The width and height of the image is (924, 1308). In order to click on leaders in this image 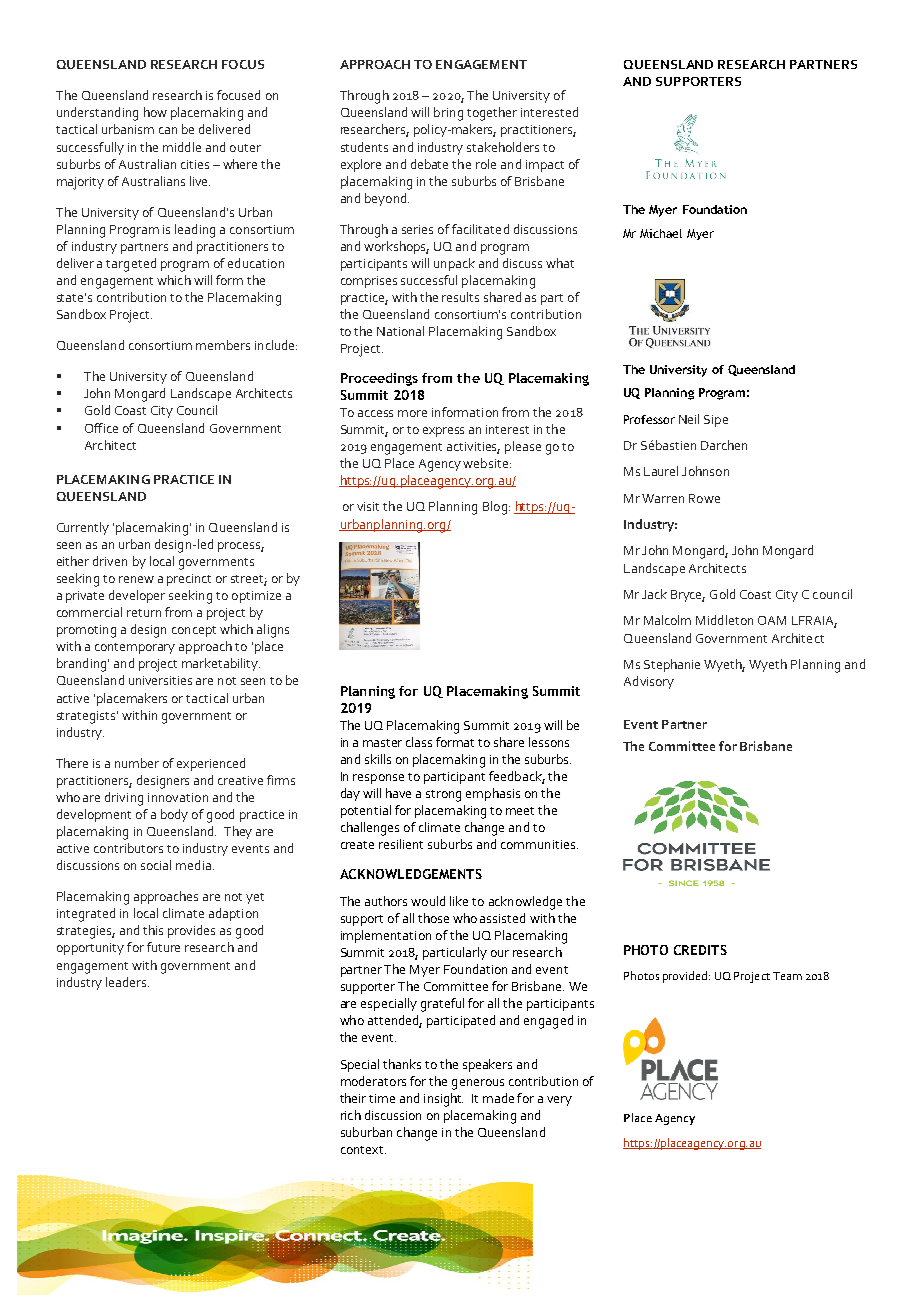, I will do `click(127, 982)`.
